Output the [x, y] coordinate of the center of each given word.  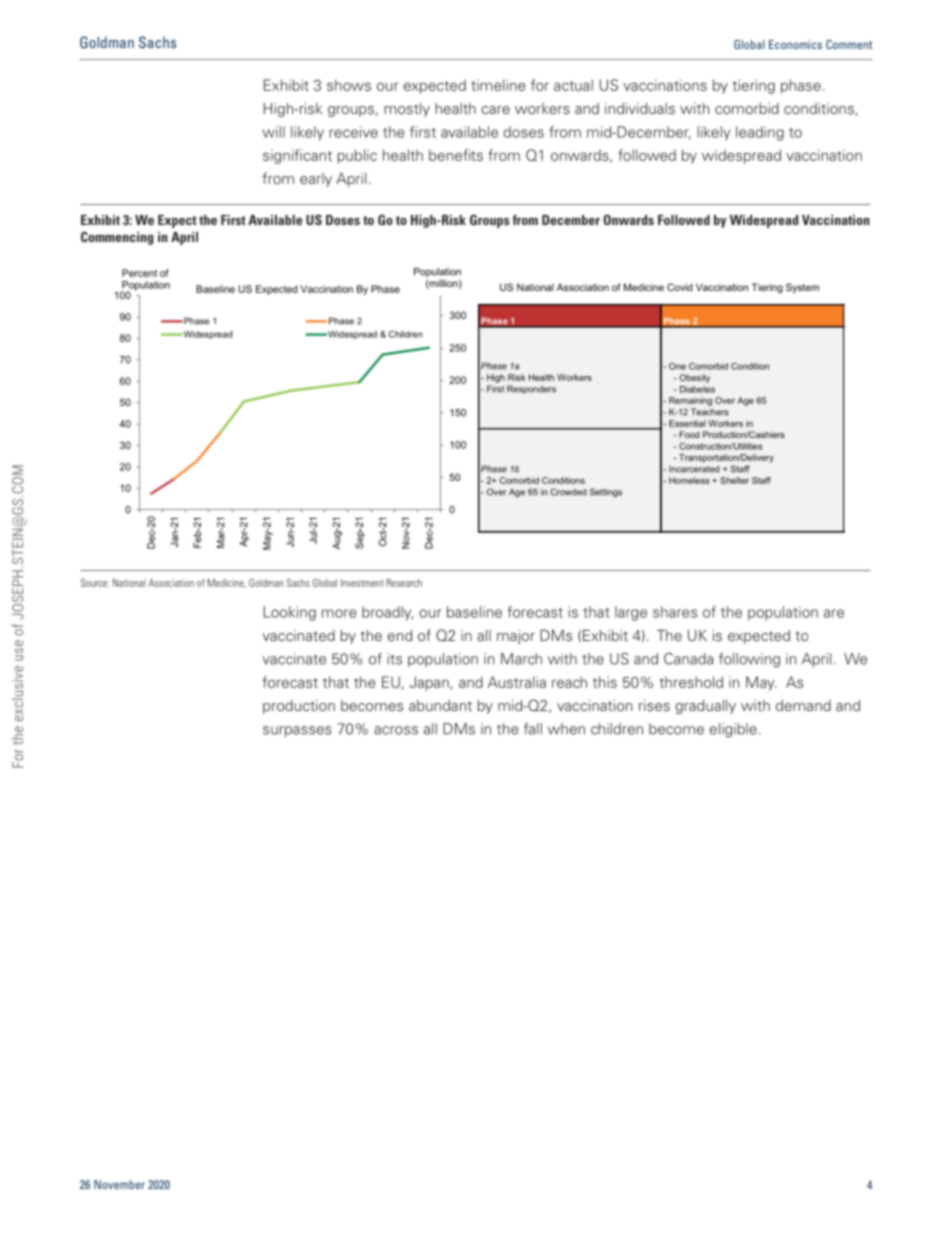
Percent [139, 273]
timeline [498, 85]
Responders [531, 389]
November [119, 1184]
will [274, 132]
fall [533, 729]
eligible [733, 730]
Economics [795, 44]
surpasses [297, 731]
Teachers [710, 412]
